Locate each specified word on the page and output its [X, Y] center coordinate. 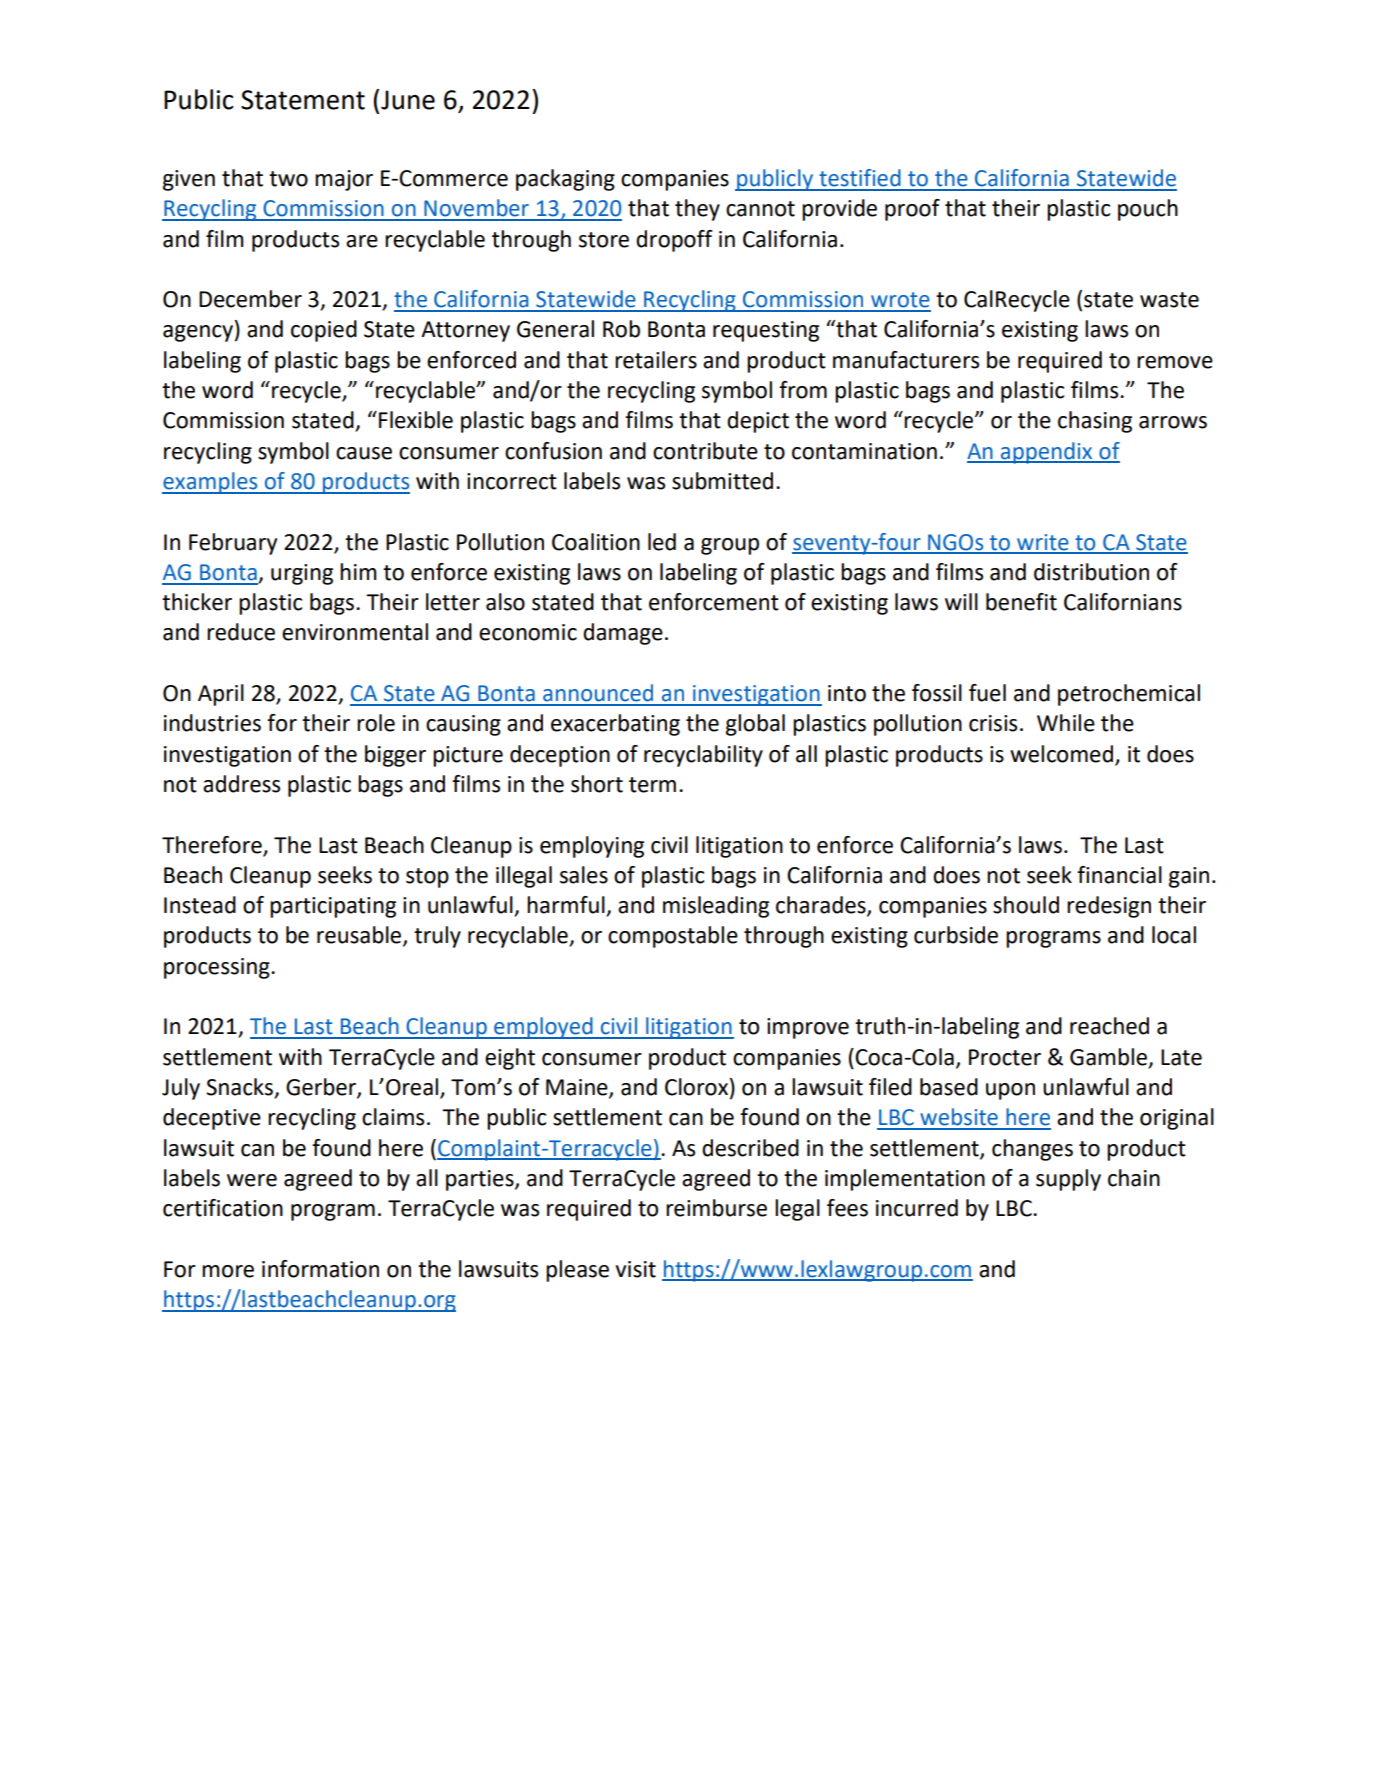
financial [1119, 875]
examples [211, 483]
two [288, 179]
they [697, 210]
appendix [1046, 453]
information [320, 1269]
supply [1068, 1180]
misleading [716, 907]
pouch [1148, 210]
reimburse [716, 1208]
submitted [722, 481]
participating [333, 907]
